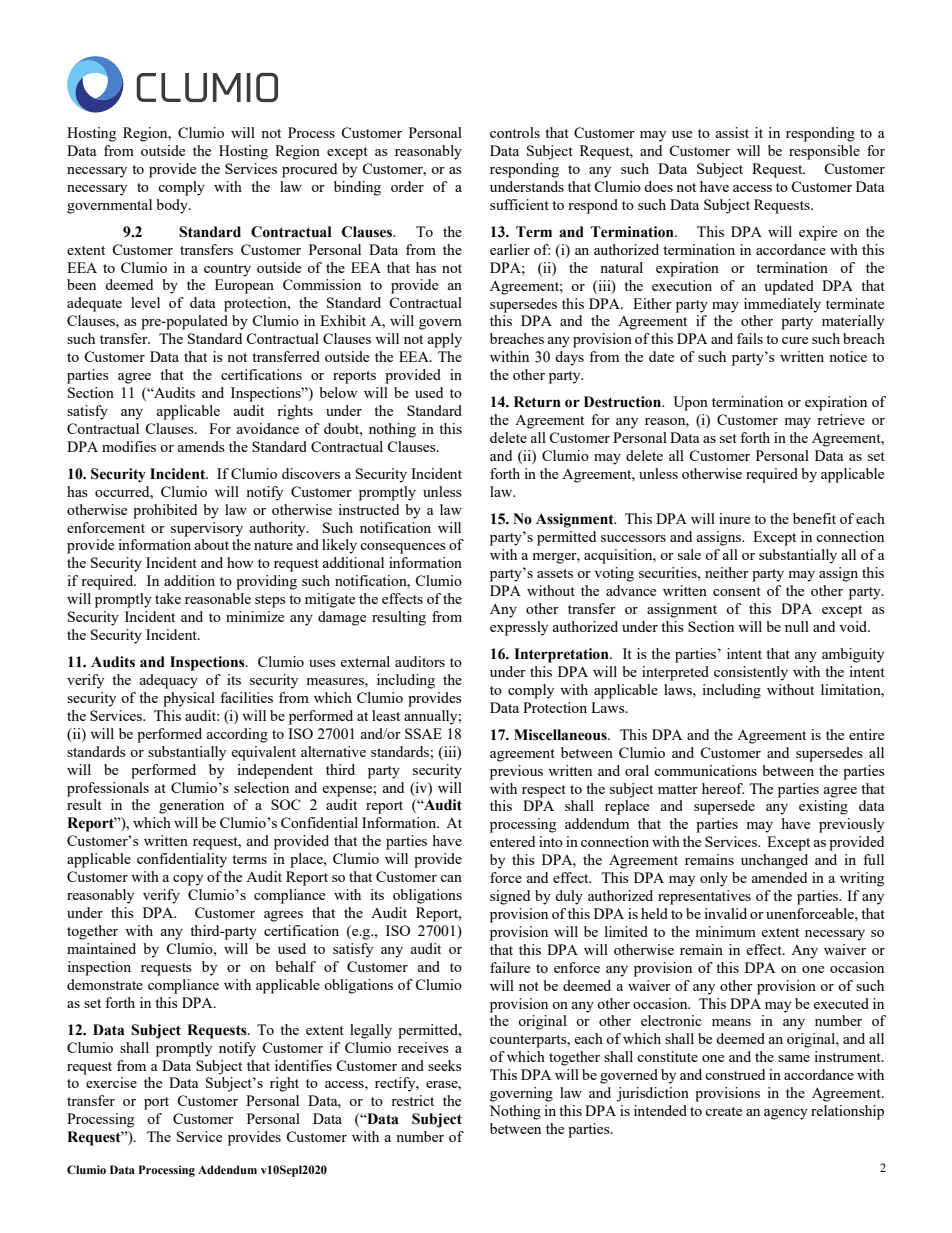 The width and height of the screenshot is (952, 1233). Describe the element at coordinates (111, 1082) in the screenshot. I see `exercise` at that location.
